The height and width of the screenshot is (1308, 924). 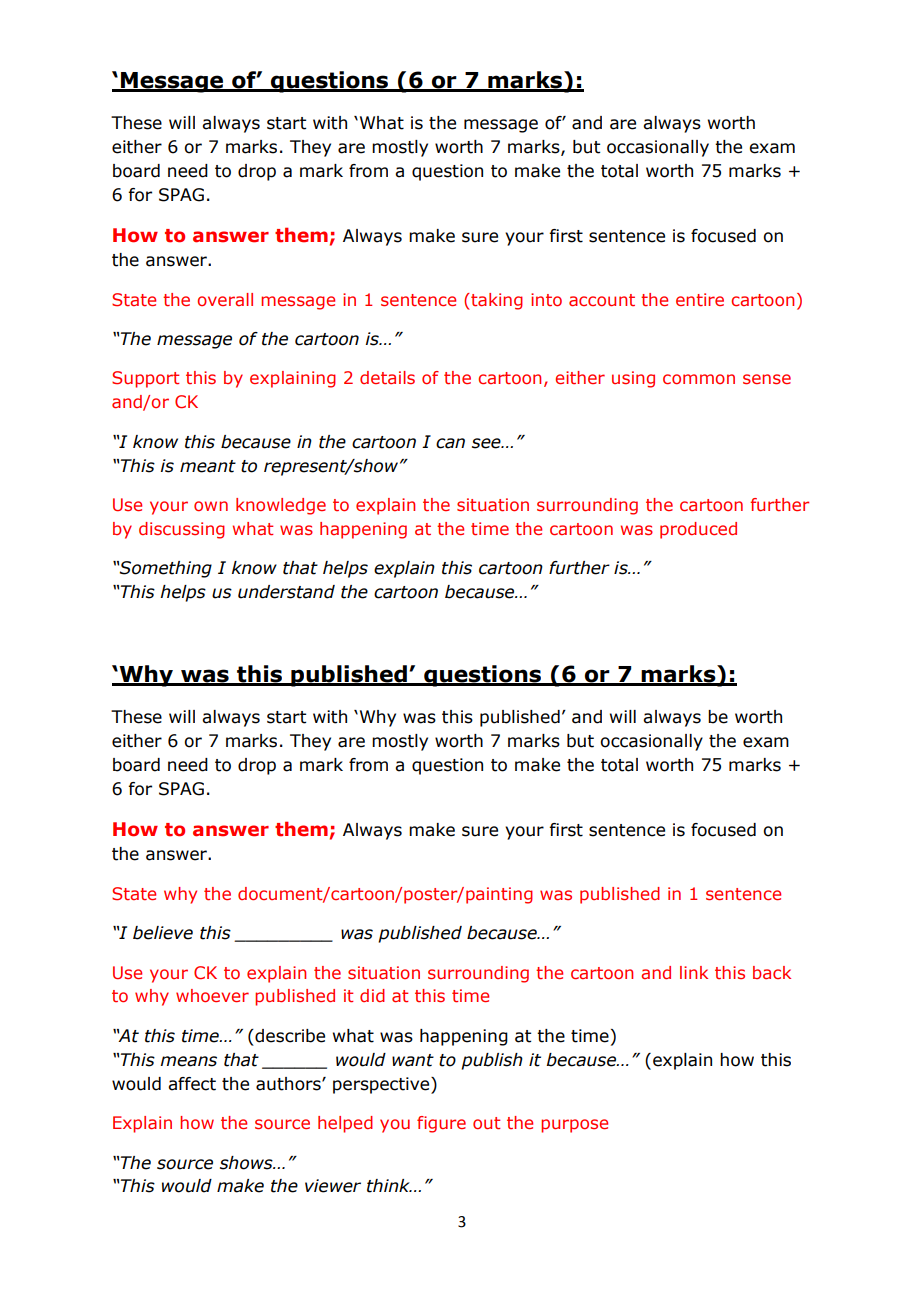 I want to click on link, so click(x=694, y=972).
